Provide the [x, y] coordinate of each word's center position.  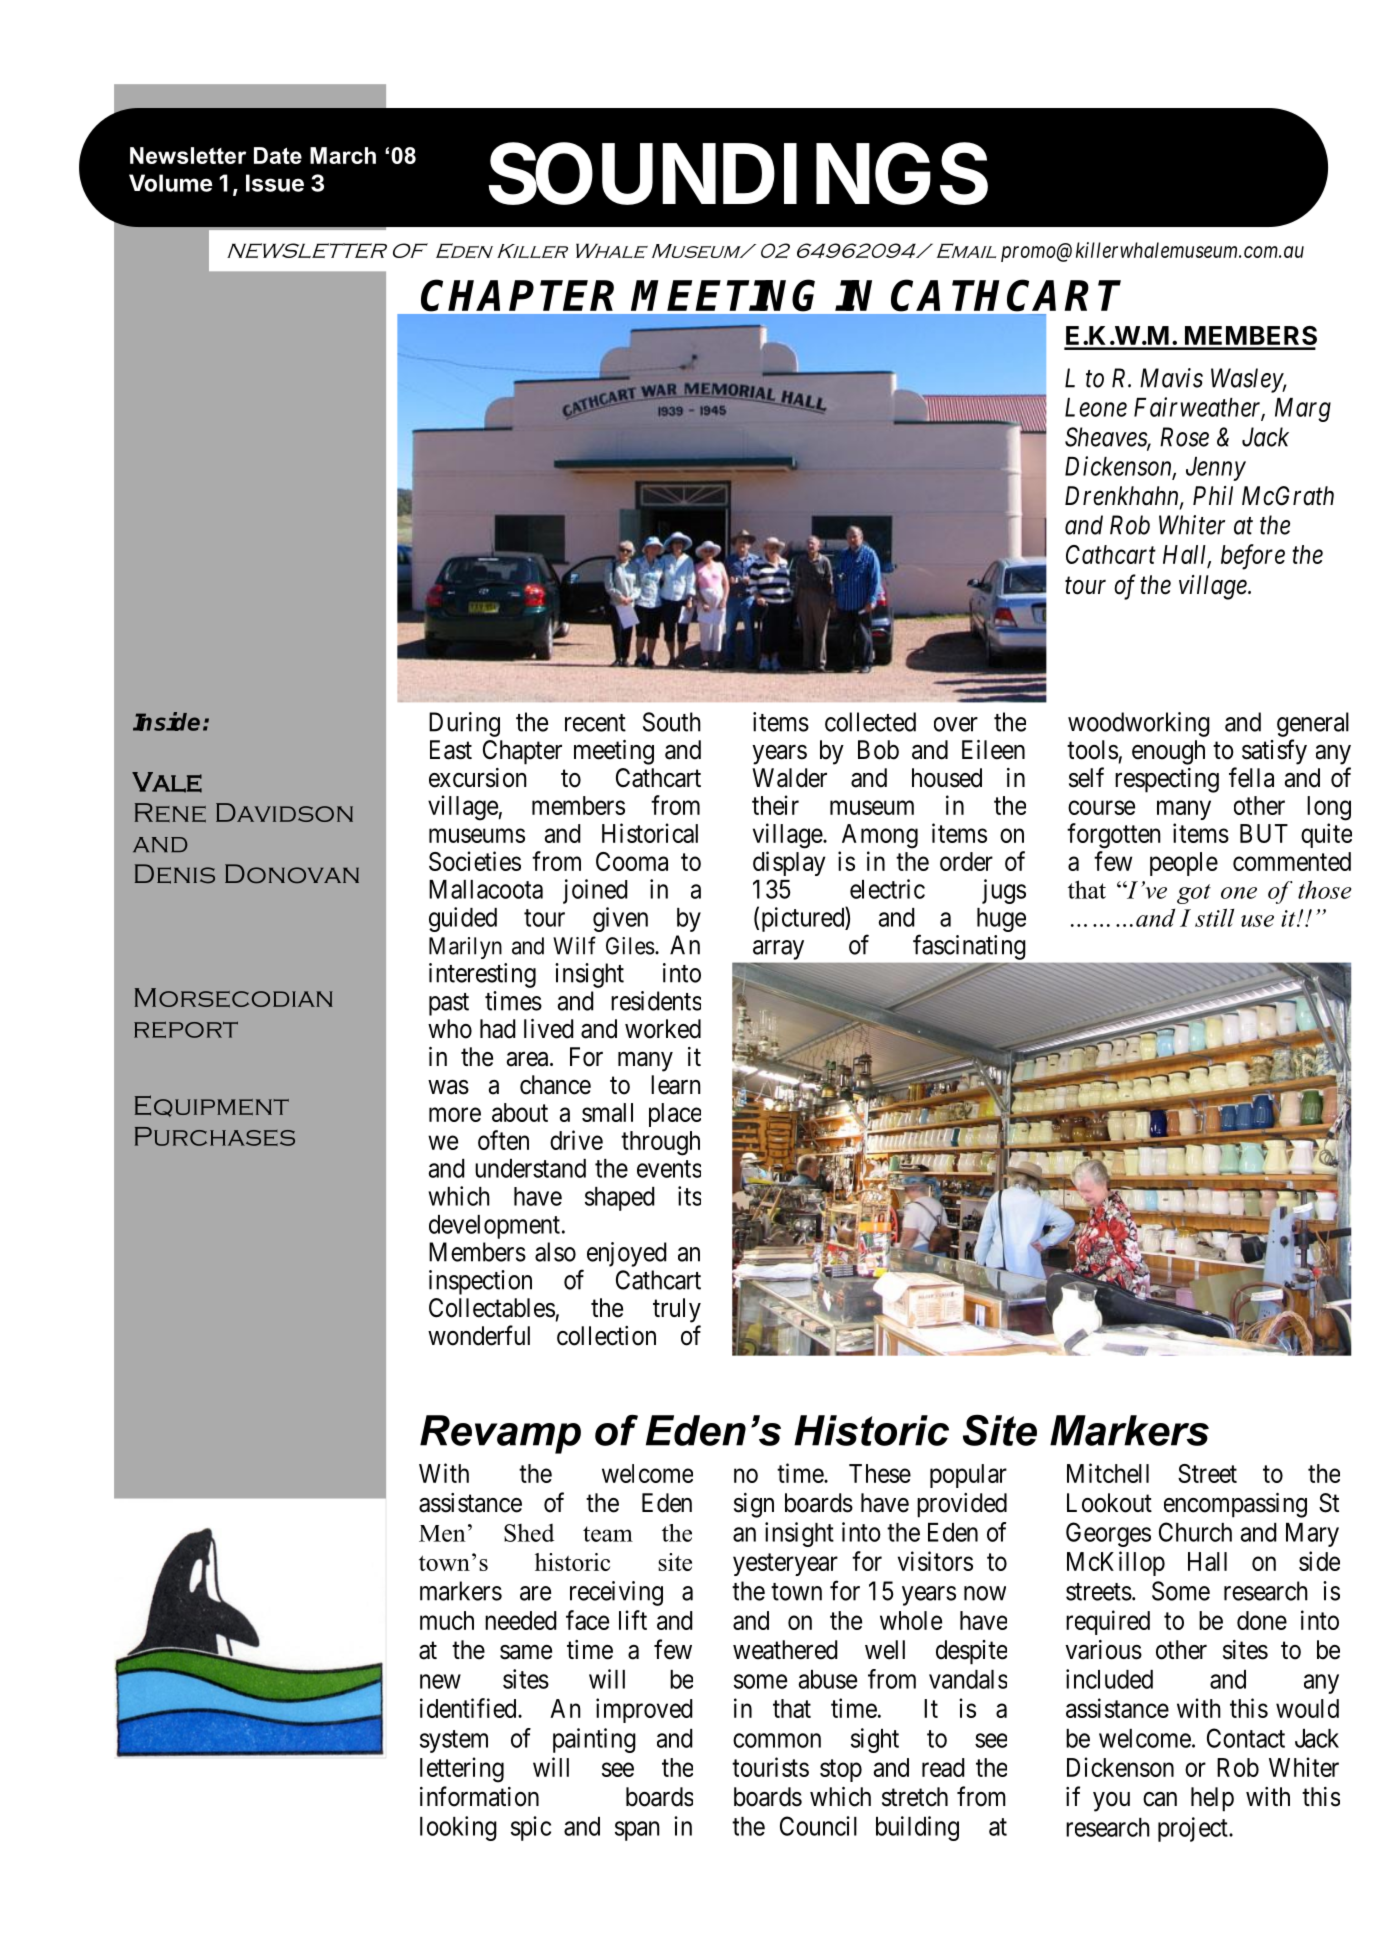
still [1214, 917]
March [343, 155]
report [186, 1029]
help [1212, 1799]
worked [663, 1029]
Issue [275, 183]
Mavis [1171, 378]
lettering [462, 1770]
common [777, 1740]
